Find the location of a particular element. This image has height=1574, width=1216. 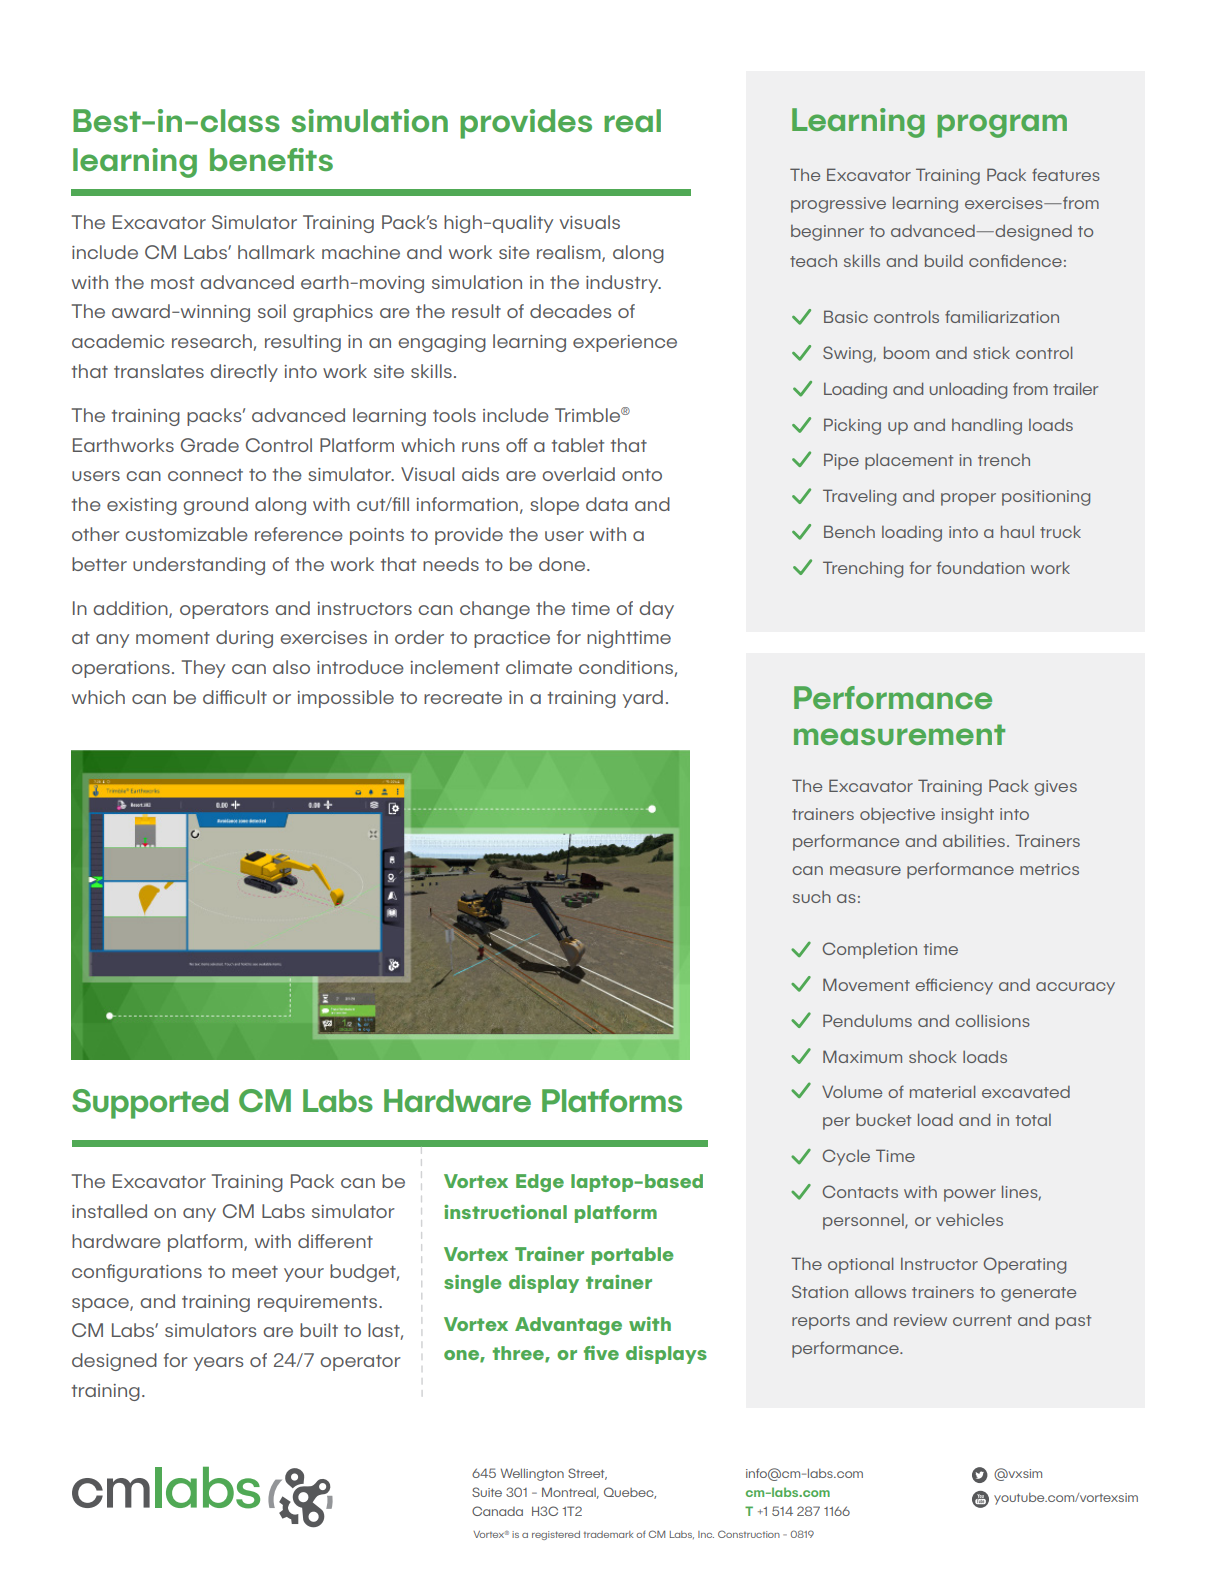

during is located at coordinates (244, 639).
